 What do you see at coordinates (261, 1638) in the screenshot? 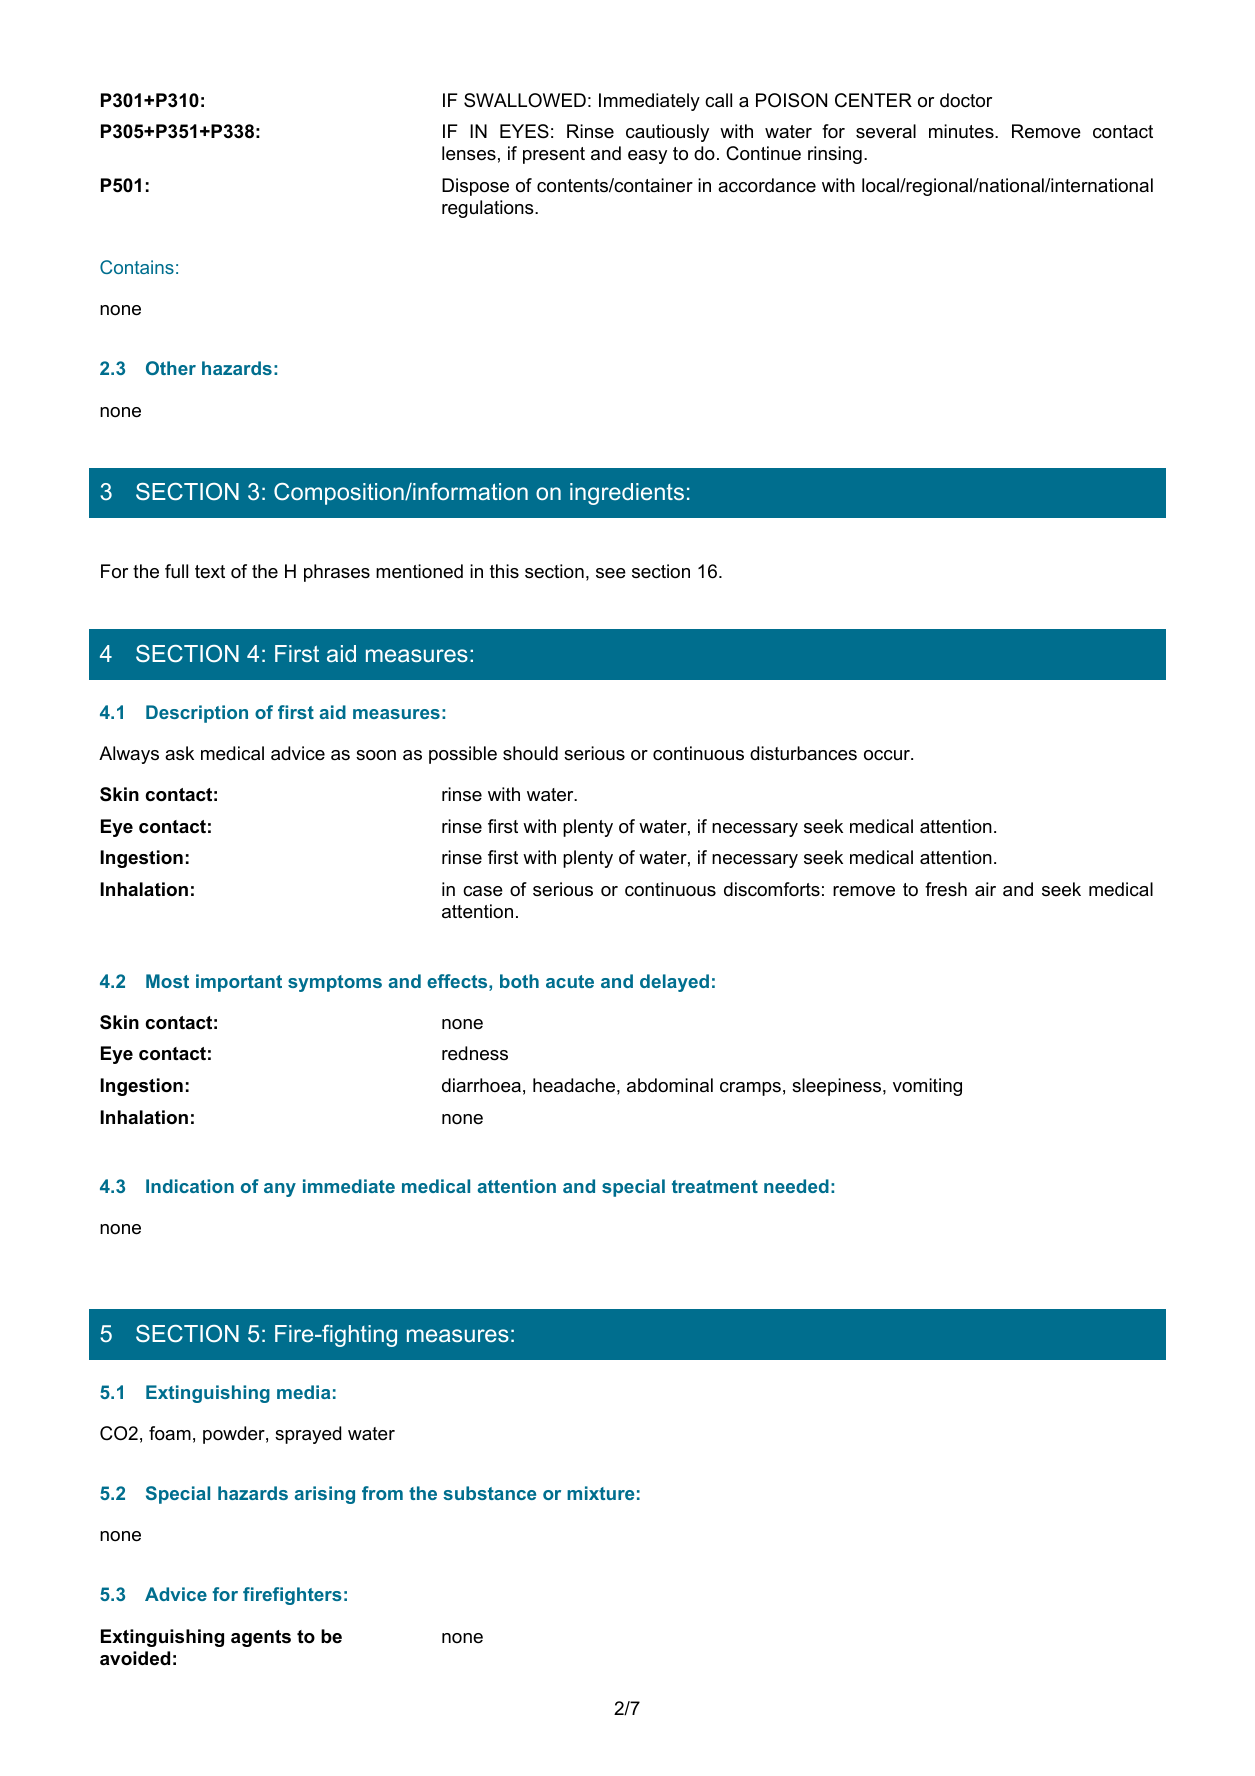
I see `agents` at bounding box center [261, 1638].
